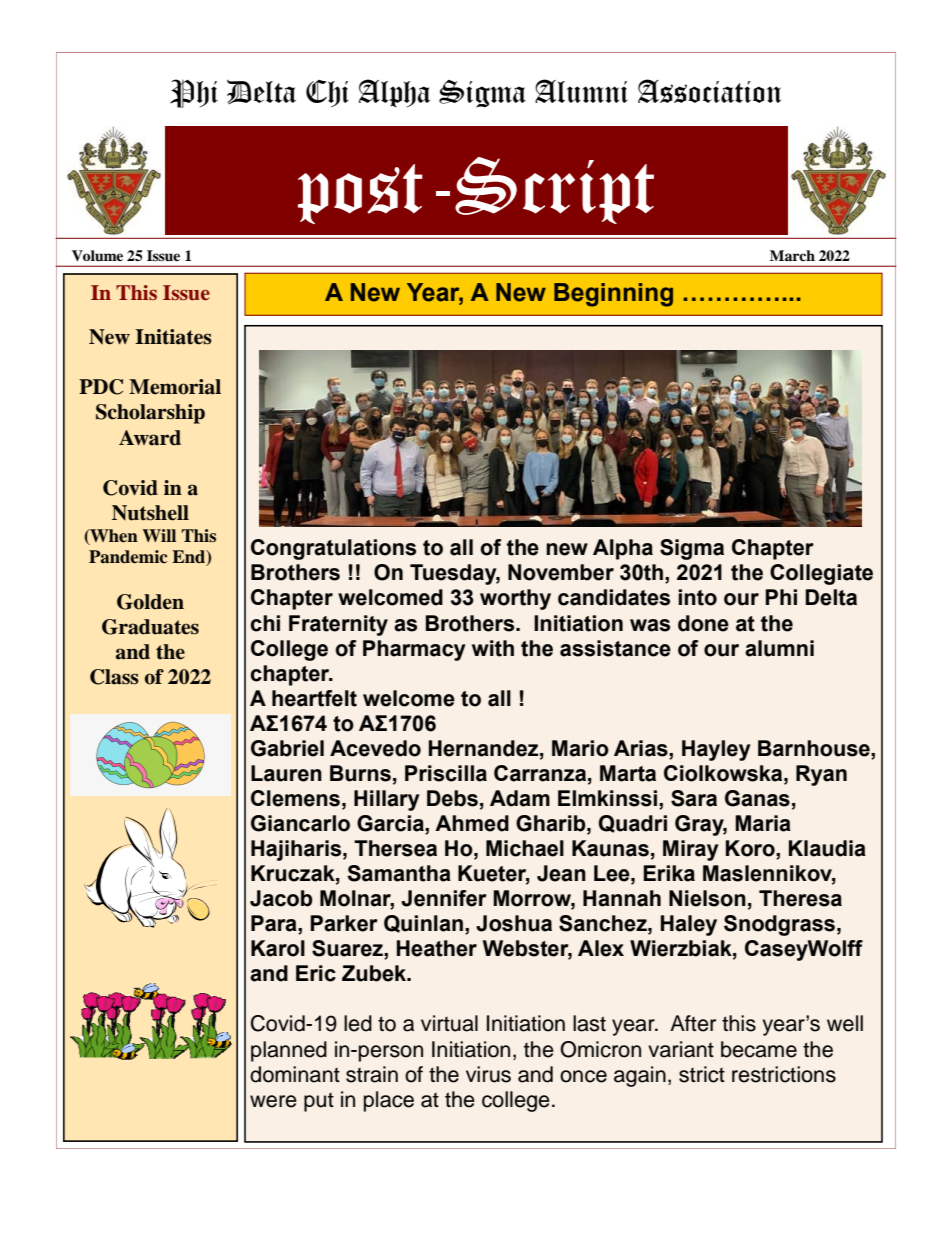  I want to click on became, so click(759, 1049).
